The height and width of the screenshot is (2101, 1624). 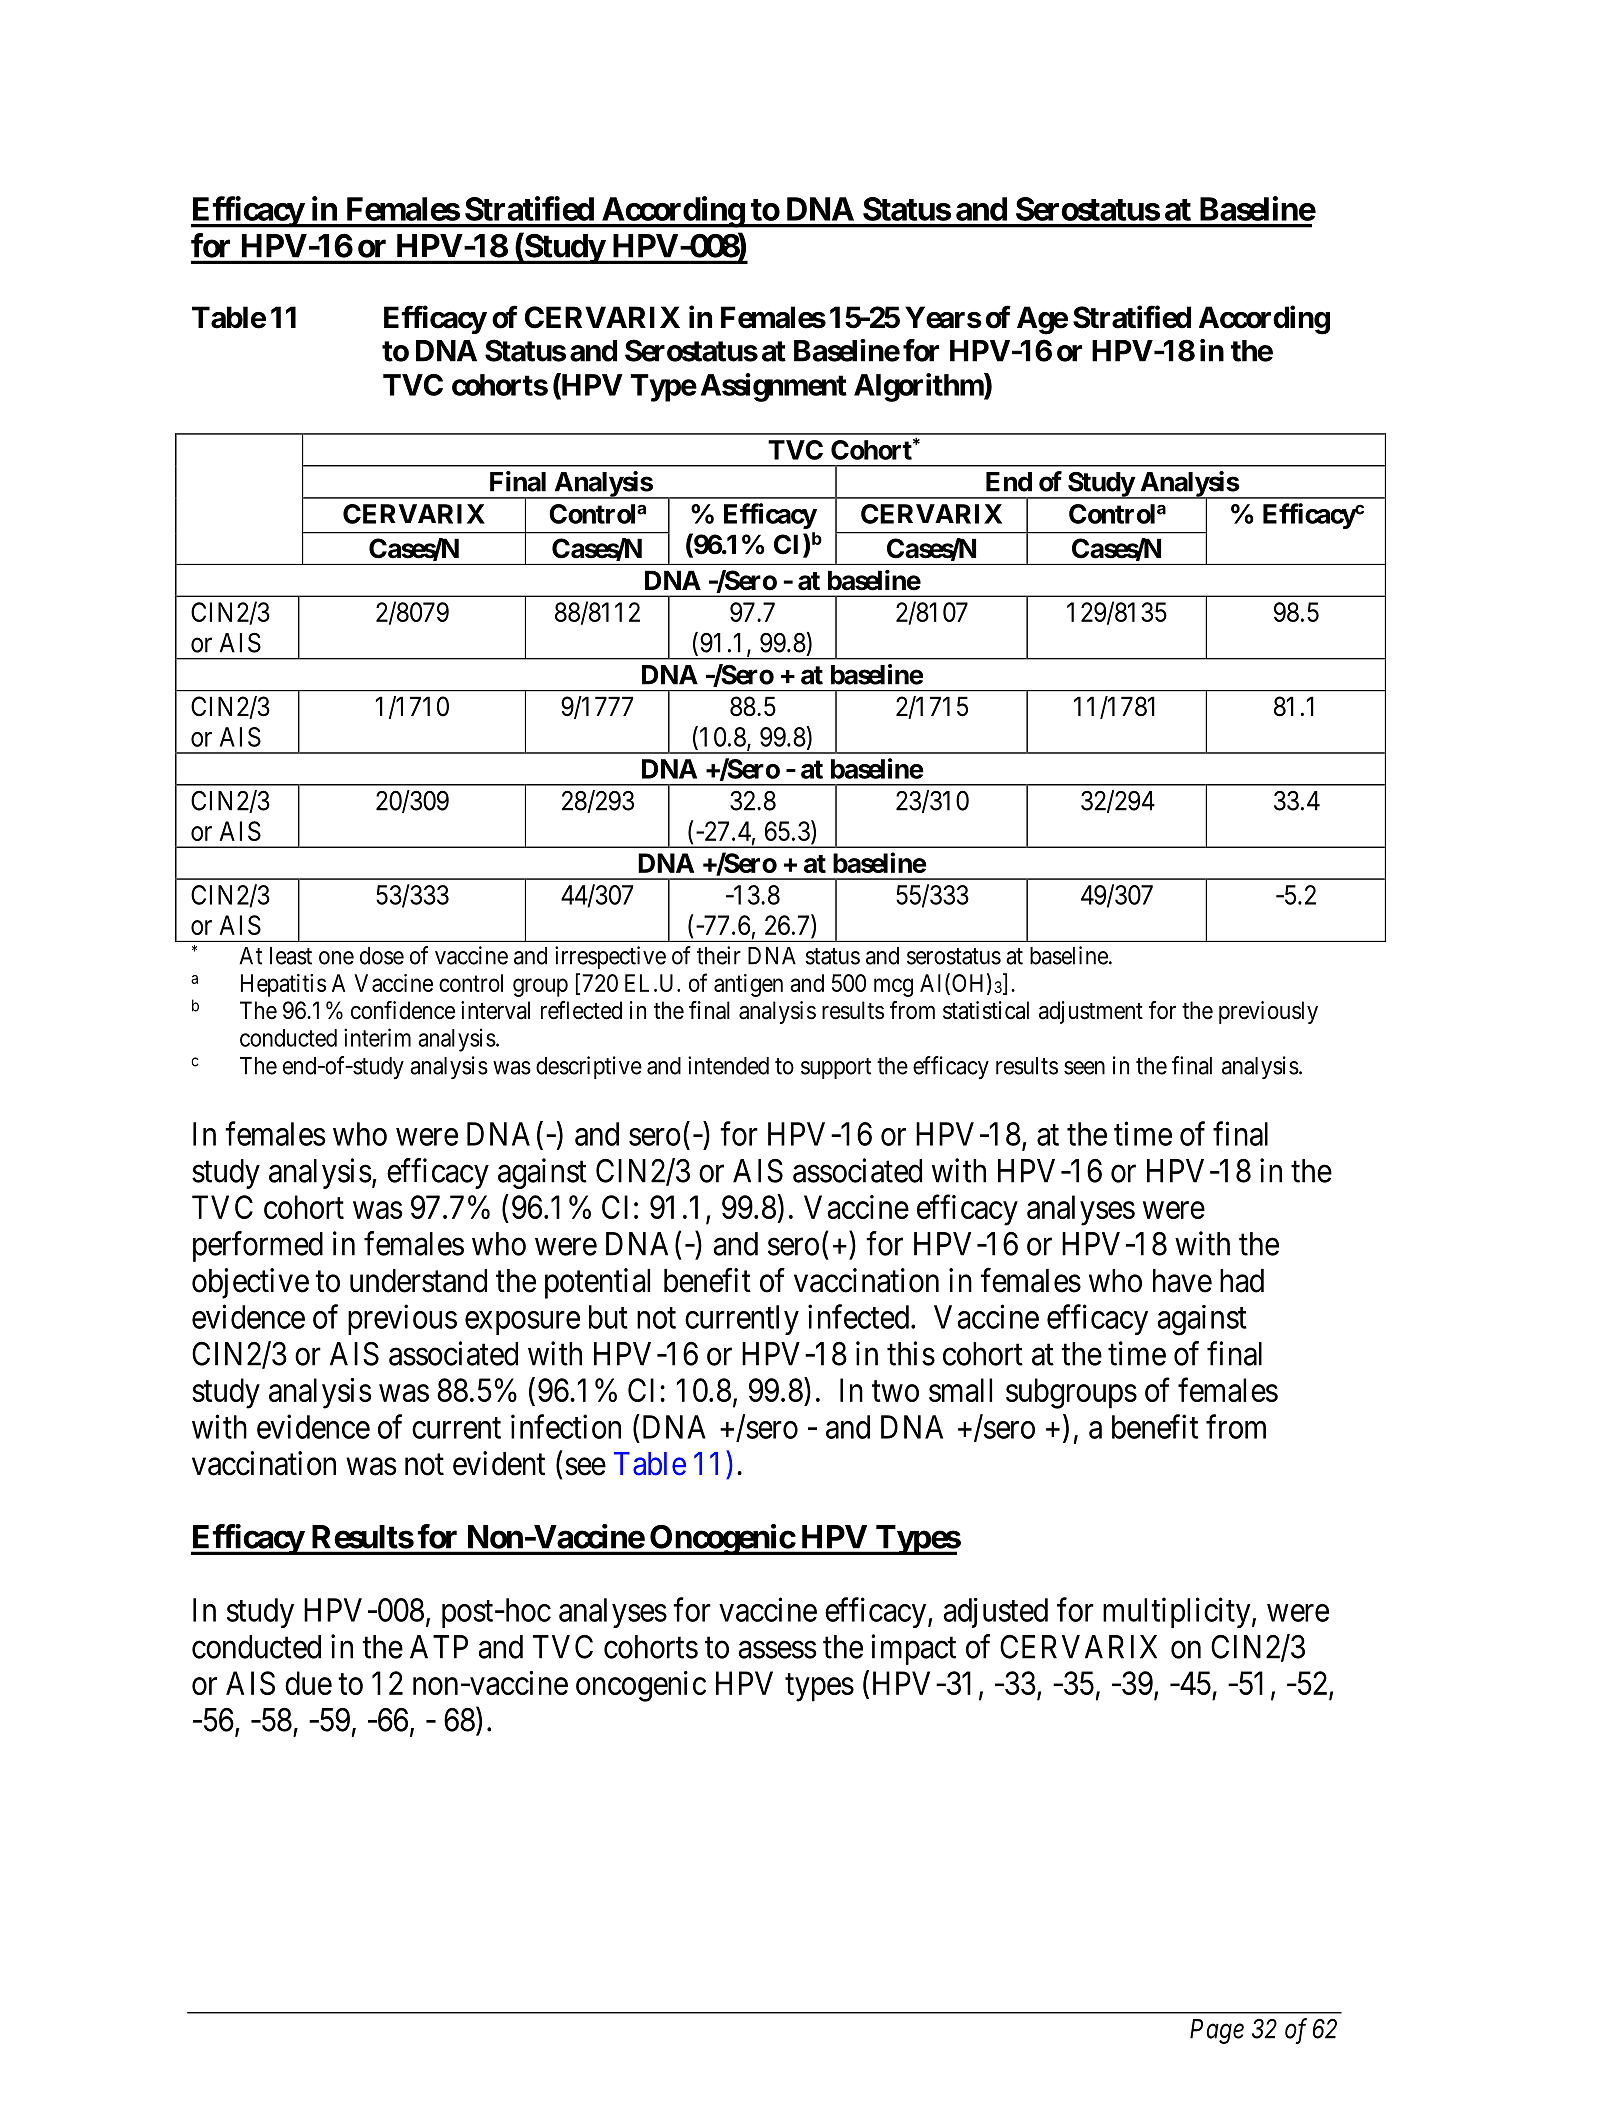 What do you see at coordinates (774, 387) in the screenshot?
I see `Assignment` at bounding box center [774, 387].
